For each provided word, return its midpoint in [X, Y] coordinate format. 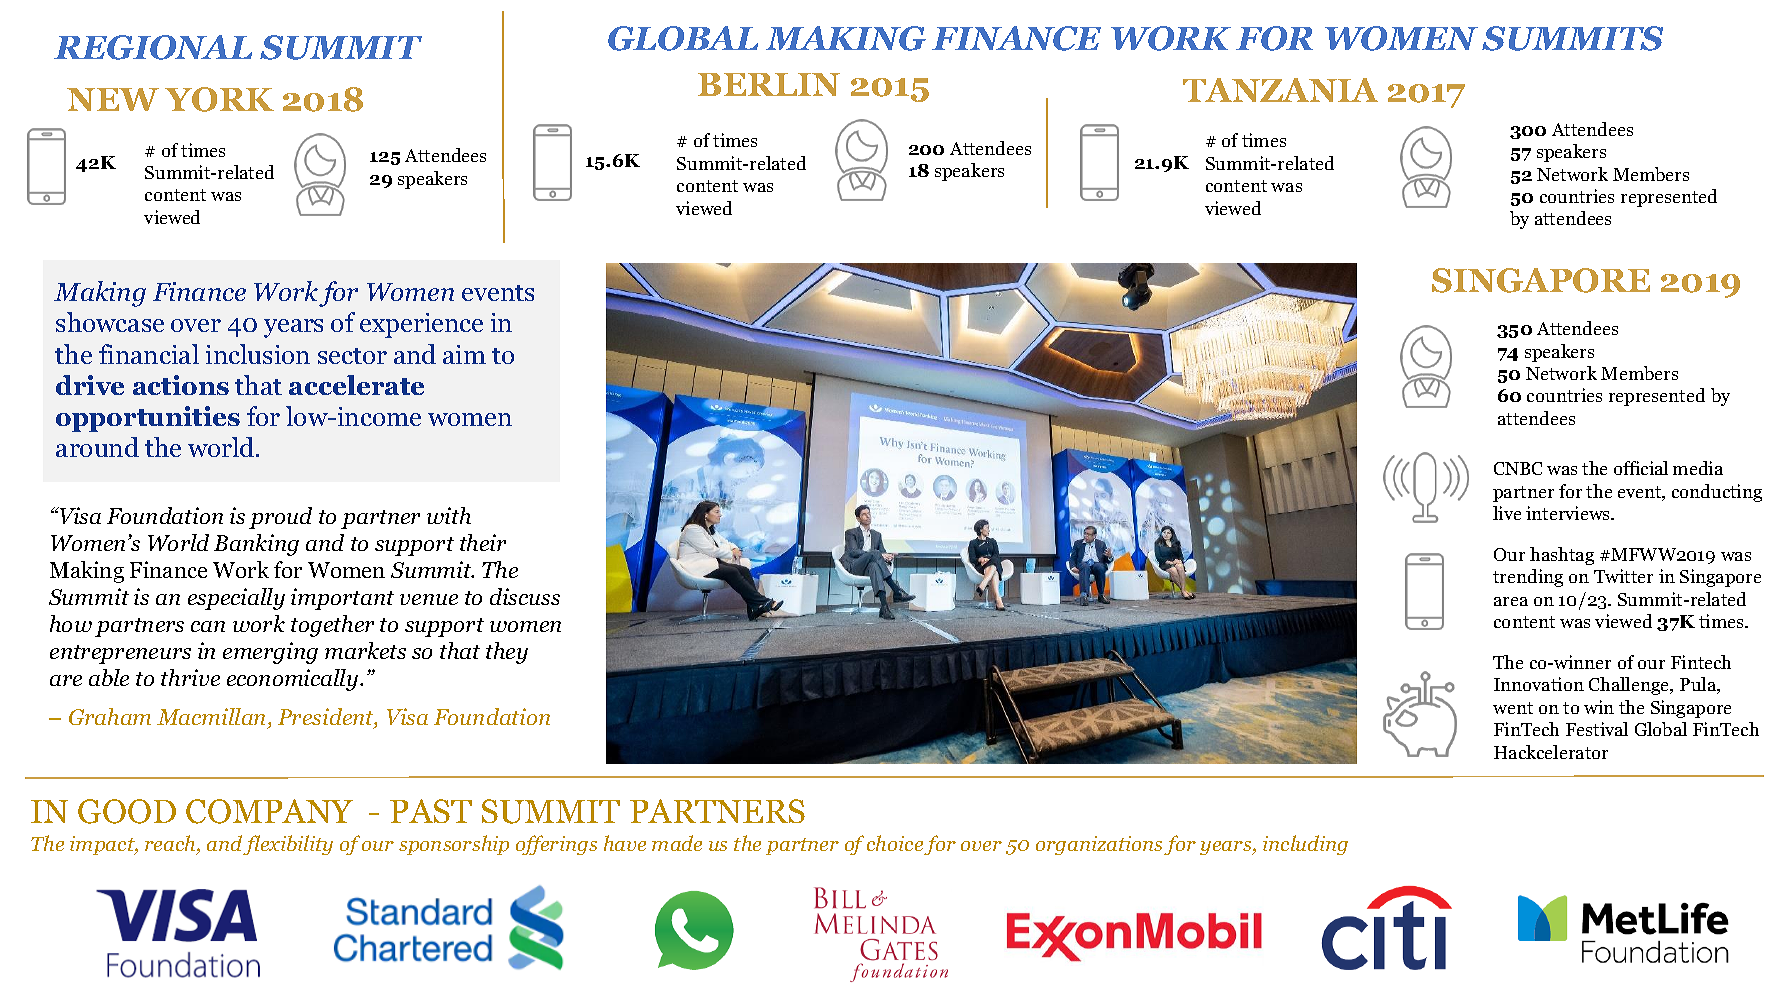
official [1641, 468]
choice [895, 843]
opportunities [148, 419]
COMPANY [269, 811]
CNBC [1518, 468]
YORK [219, 99]
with [449, 515]
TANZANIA [1280, 90]
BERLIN [769, 84]
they [507, 653]
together [332, 626]
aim [464, 354]
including [1305, 845]
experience [421, 325]
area [1511, 601]
